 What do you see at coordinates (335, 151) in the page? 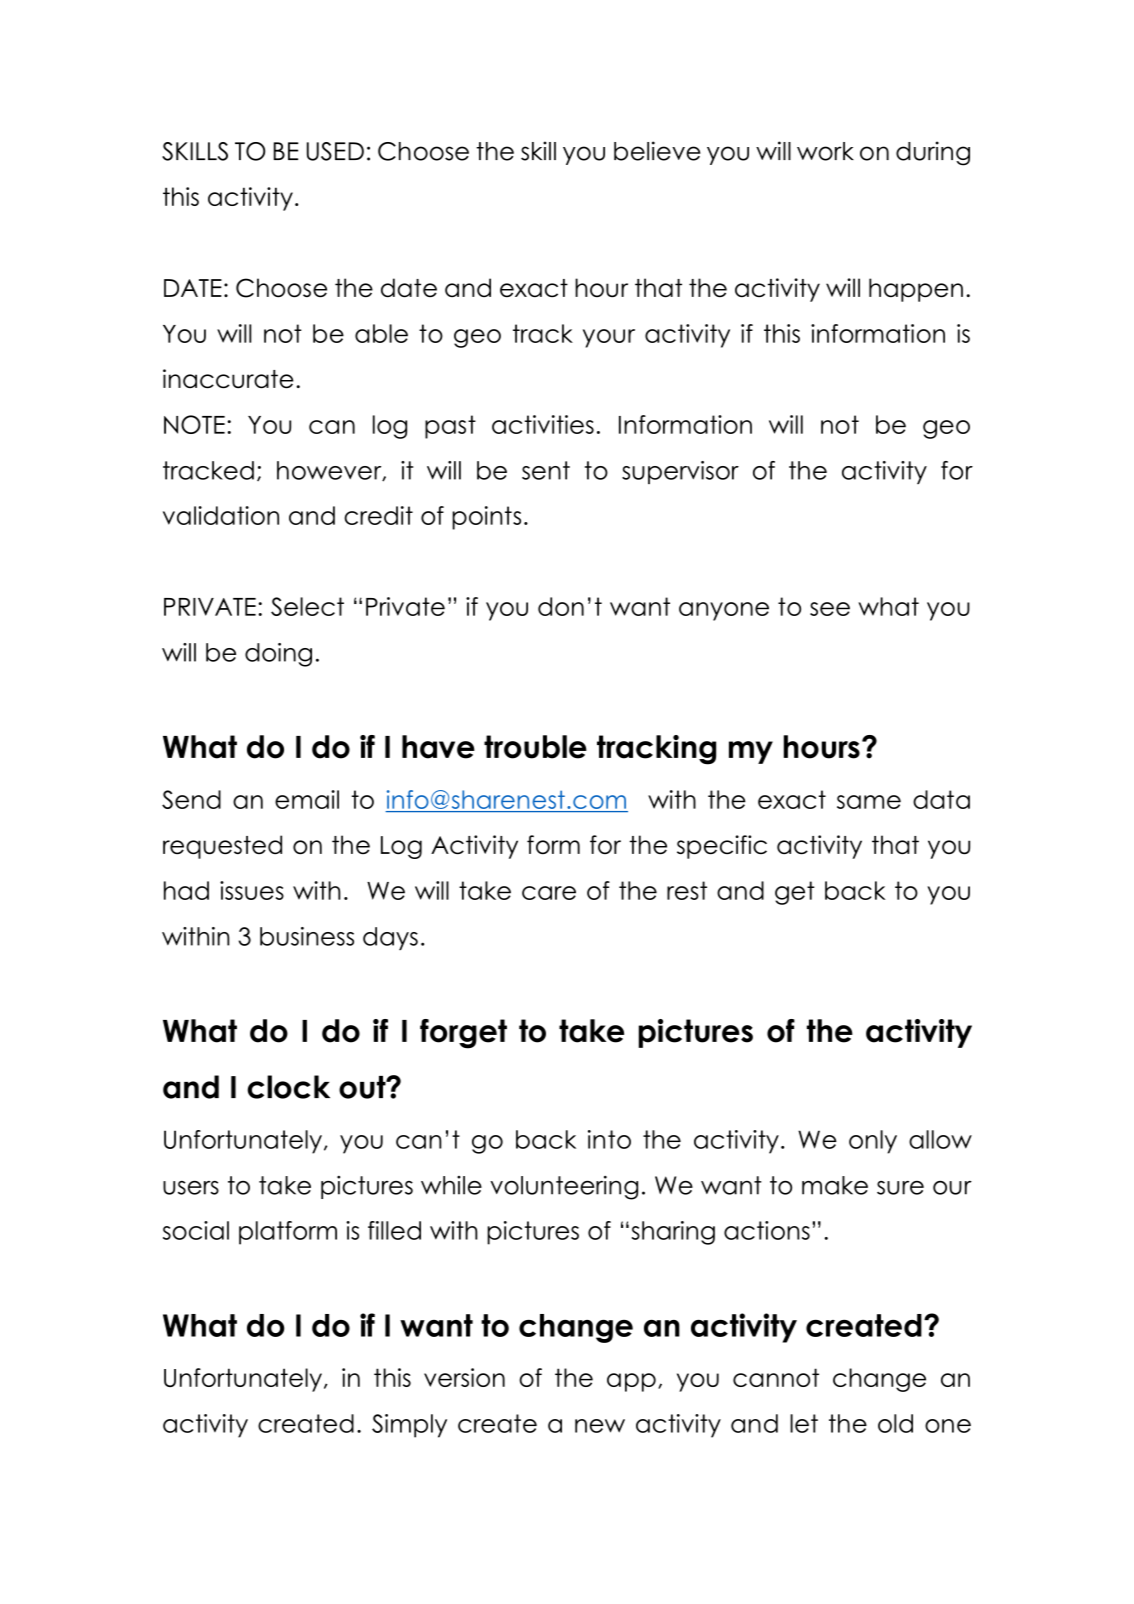
I see `USED` at bounding box center [335, 151].
